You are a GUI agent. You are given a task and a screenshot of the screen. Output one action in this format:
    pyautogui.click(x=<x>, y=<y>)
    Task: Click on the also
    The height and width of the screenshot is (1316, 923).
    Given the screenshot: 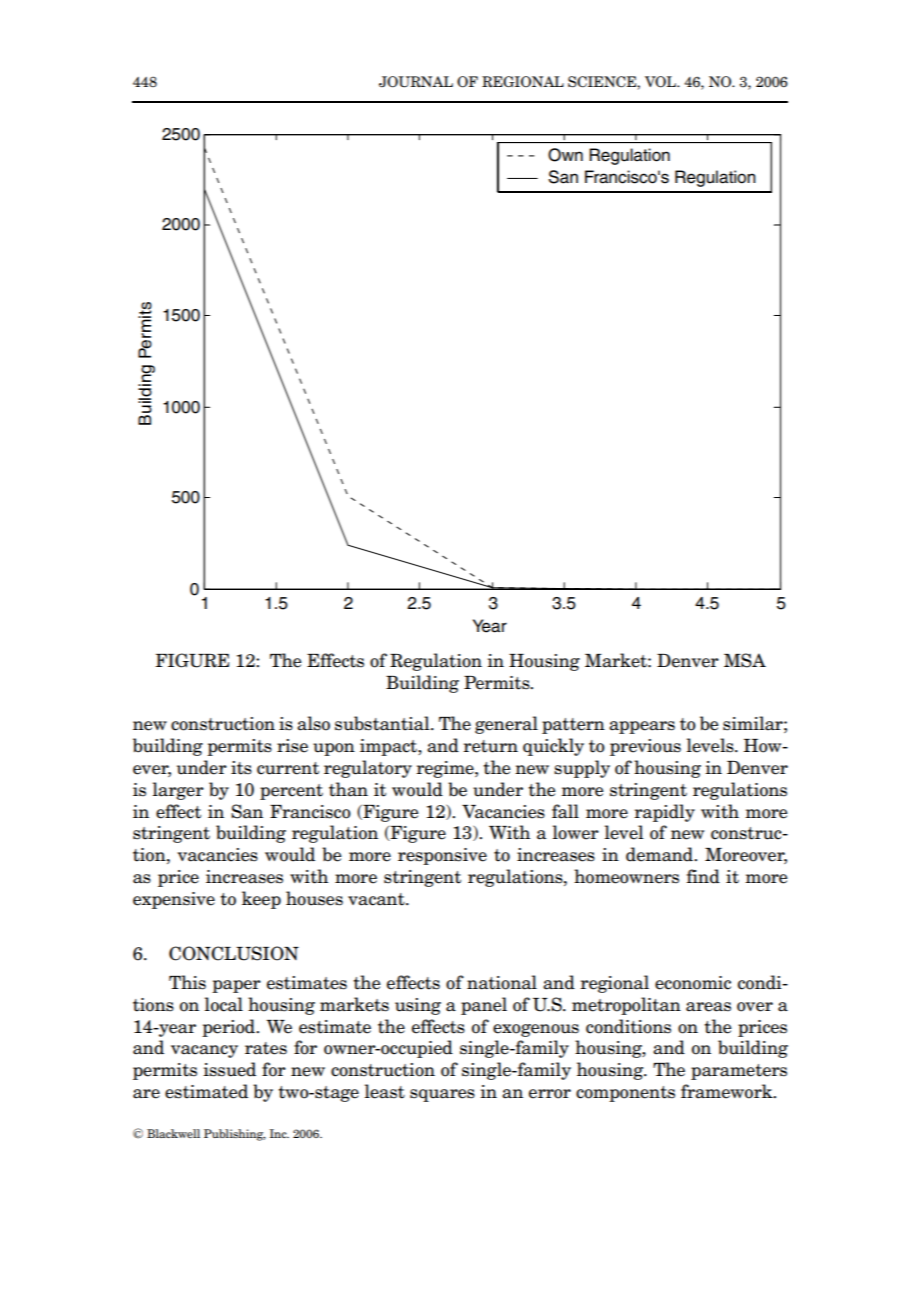 What is the action you would take?
    pyautogui.click(x=313, y=723)
